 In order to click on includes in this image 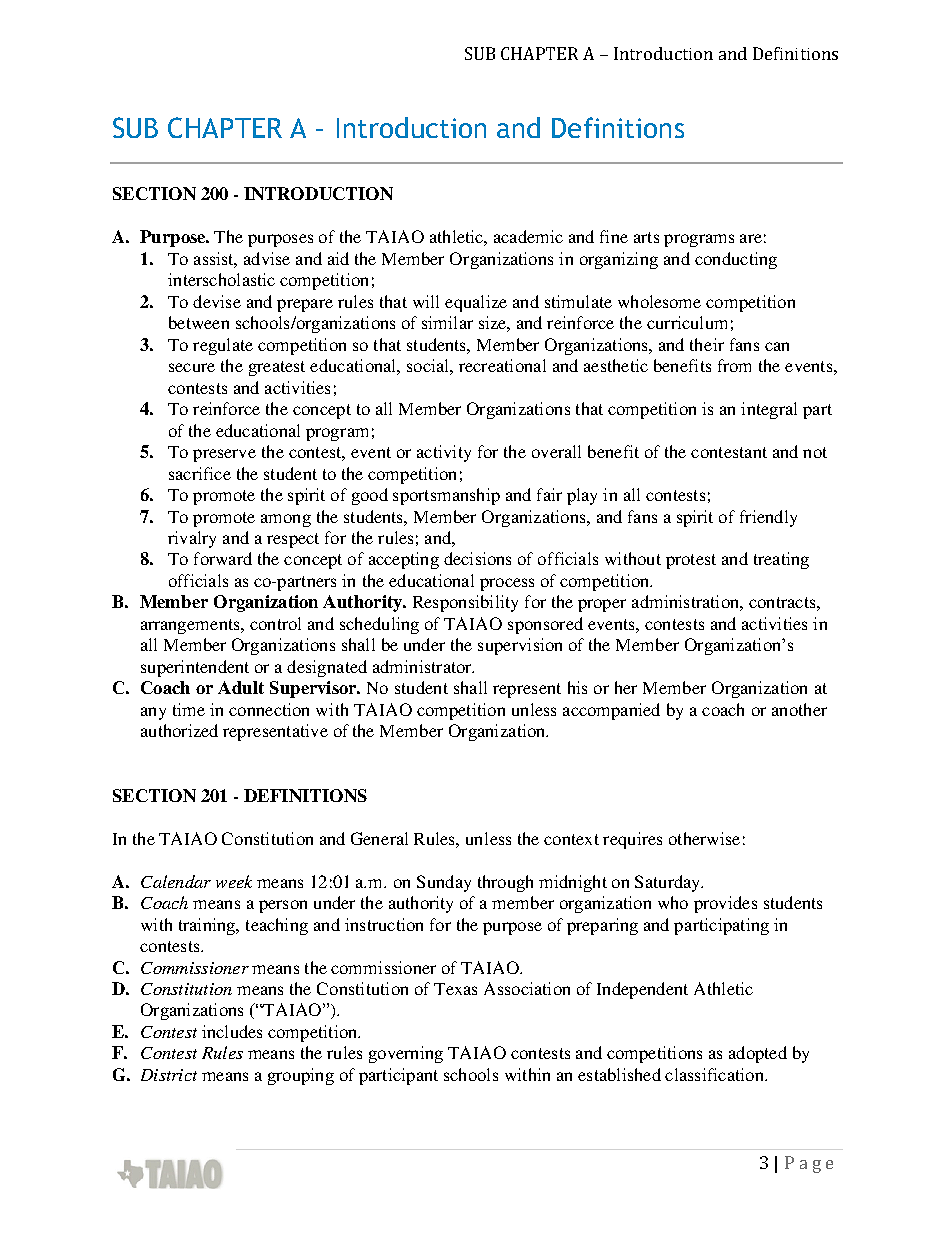, I will do `click(232, 1031)`.
